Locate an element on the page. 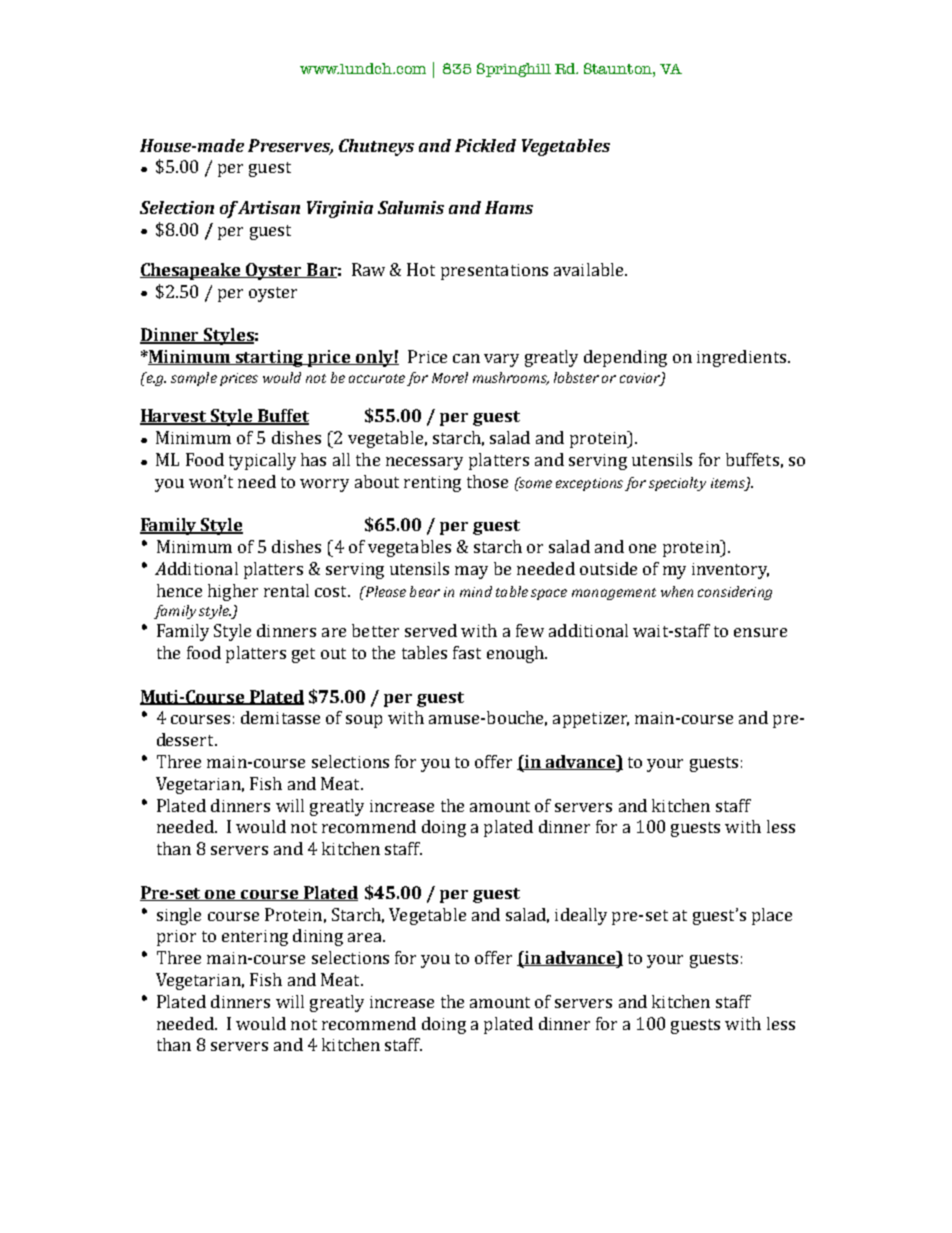 This page has height=1233, width=952. may is located at coordinates (471, 572).
